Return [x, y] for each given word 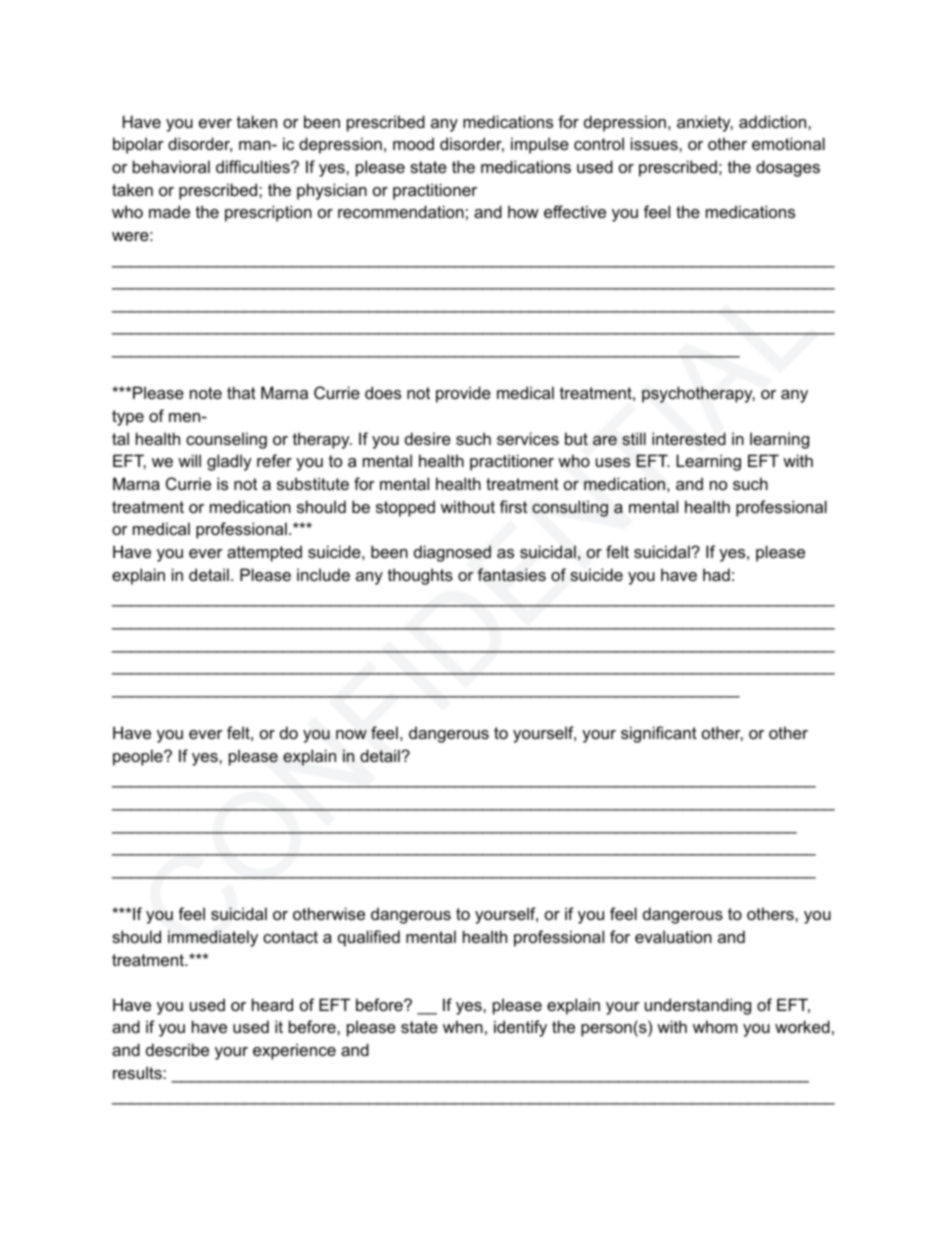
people [139, 757]
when [463, 1026]
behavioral [171, 166]
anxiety [705, 123]
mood [413, 143]
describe [177, 1049]
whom [715, 1026]
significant [659, 734]
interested [689, 439]
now [351, 734]
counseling [226, 440]
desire [428, 438]
